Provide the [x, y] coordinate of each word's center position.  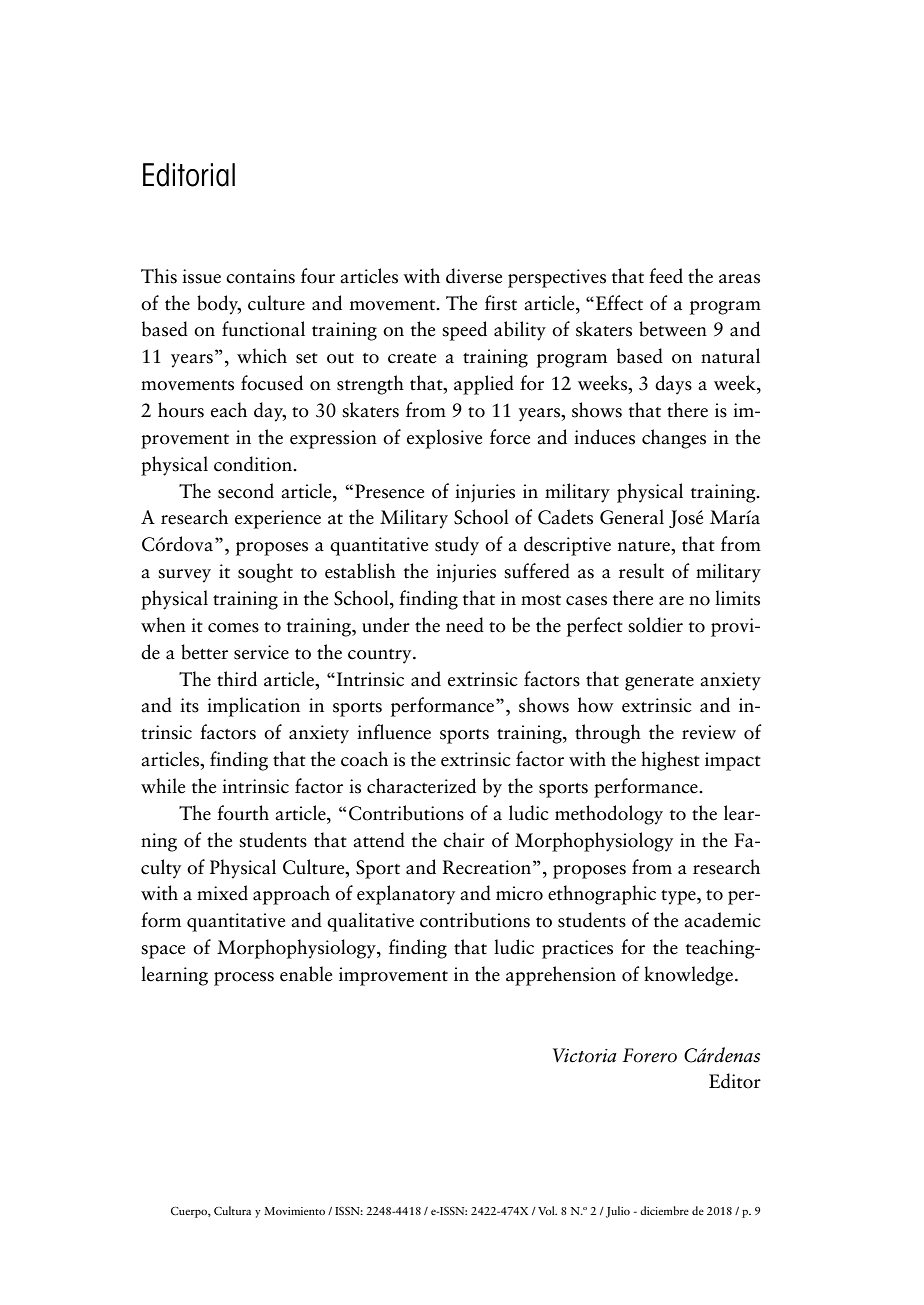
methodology [609, 815]
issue [201, 276]
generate [659, 683]
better [204, 652]
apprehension [561, 976]
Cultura [232, 1210]
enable [306, 974]
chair [464, 840]
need [465, 625]
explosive [444, 439]
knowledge [690, 976]
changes [674, 439]
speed [464, 331]
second [246, 491]
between [673, 329]
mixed [222, 893]
